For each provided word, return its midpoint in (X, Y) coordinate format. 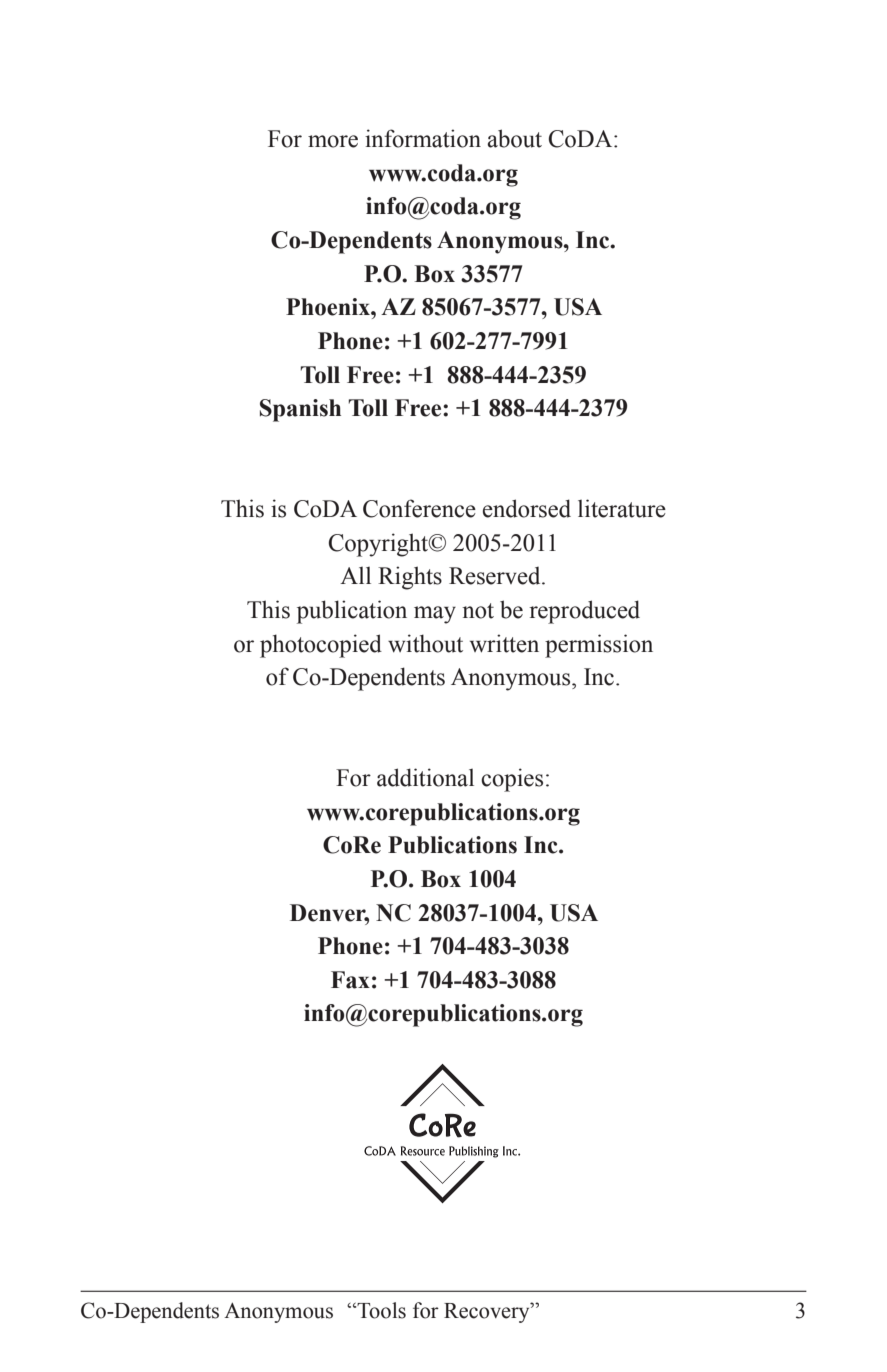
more (333, 141)
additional (425, 777)
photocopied (321, 646)
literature (622, 508)
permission (599, 646)
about (514, 138)
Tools (380, 1310)
